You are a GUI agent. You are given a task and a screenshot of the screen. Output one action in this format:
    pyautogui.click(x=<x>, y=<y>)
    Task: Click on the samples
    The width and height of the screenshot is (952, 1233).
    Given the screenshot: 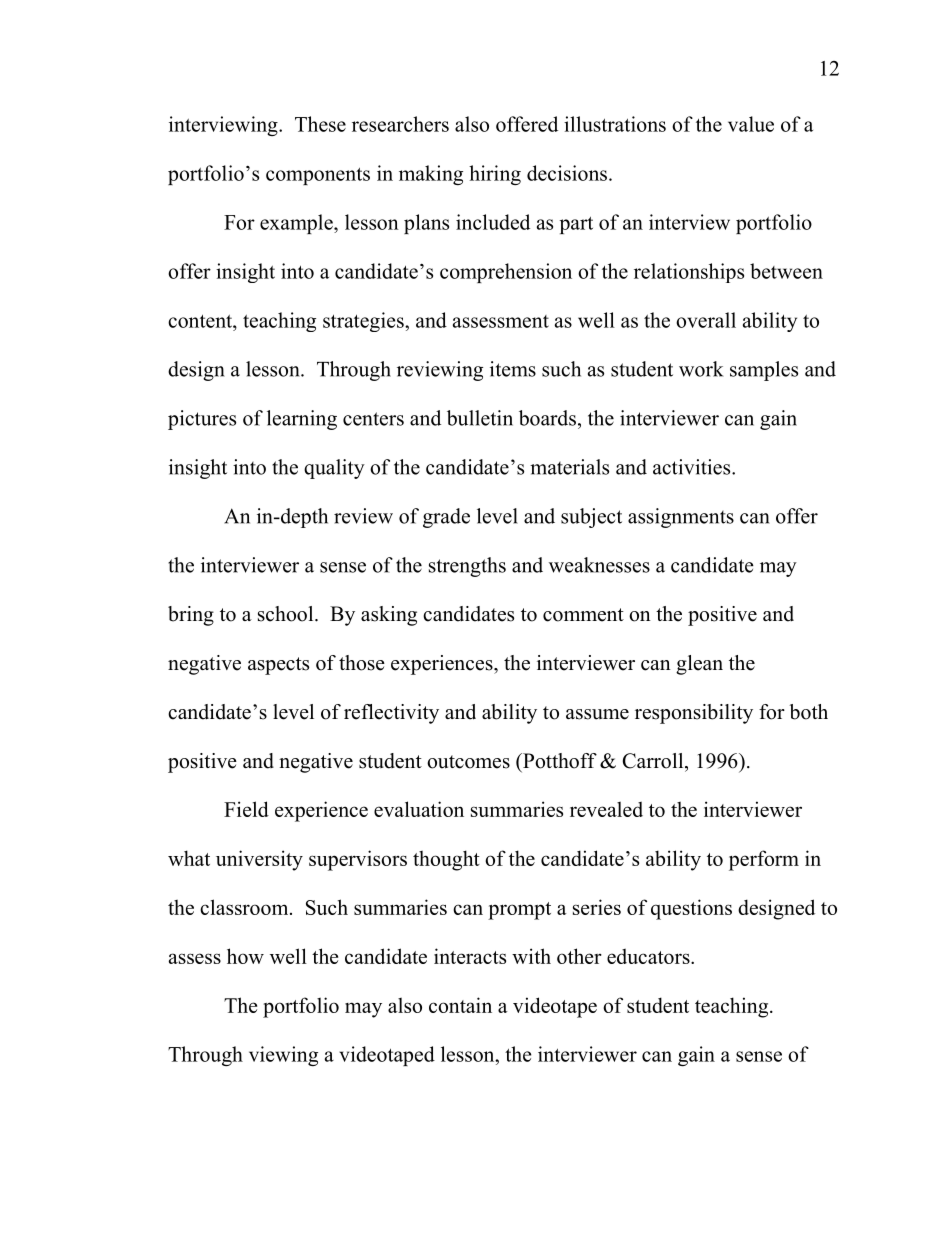 What is the action you would take?
    pyautogui.click(x=764, y=371)
